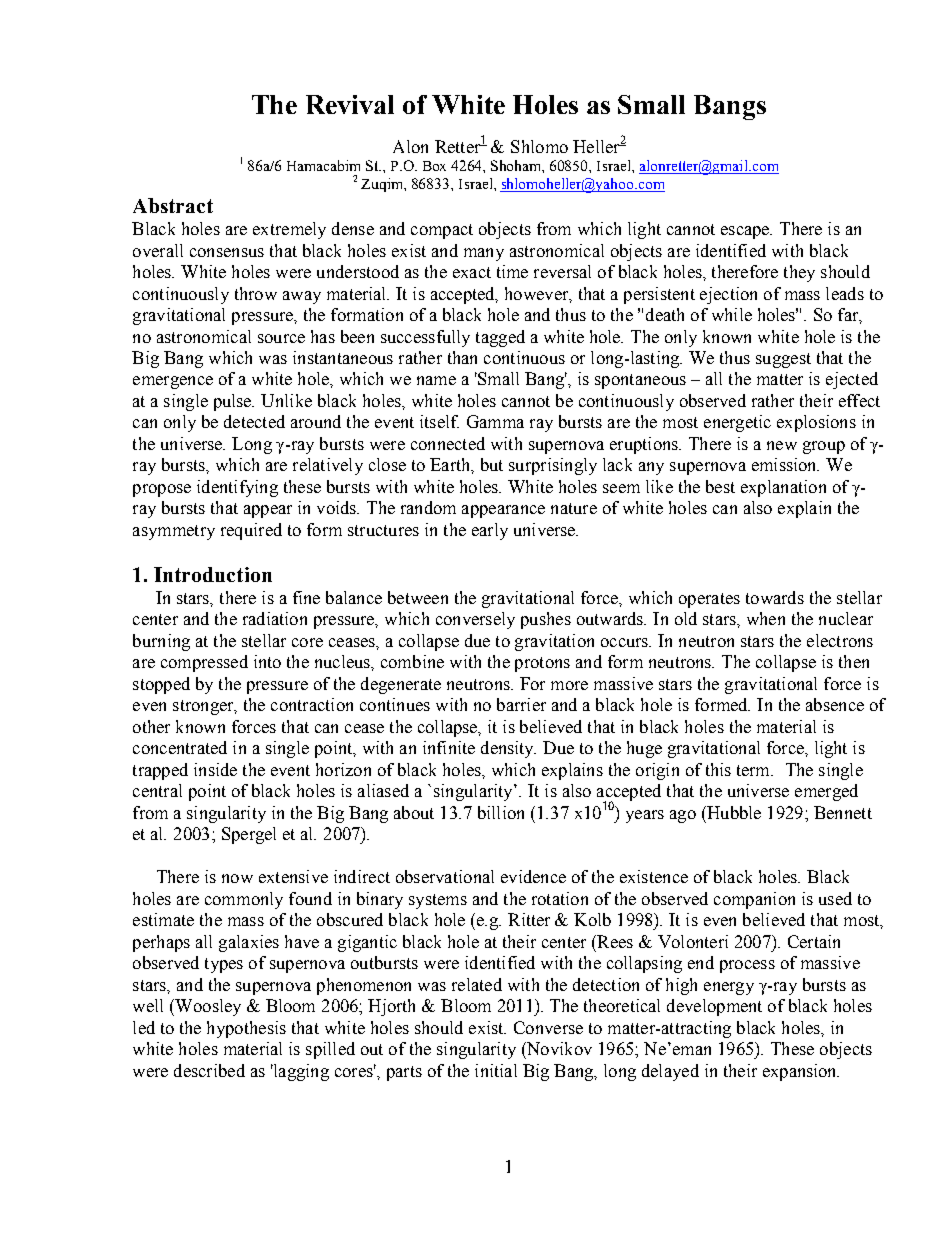 The height and width of the screenshot is (1233, 952). I want to click on escape, so click(746, 232).
